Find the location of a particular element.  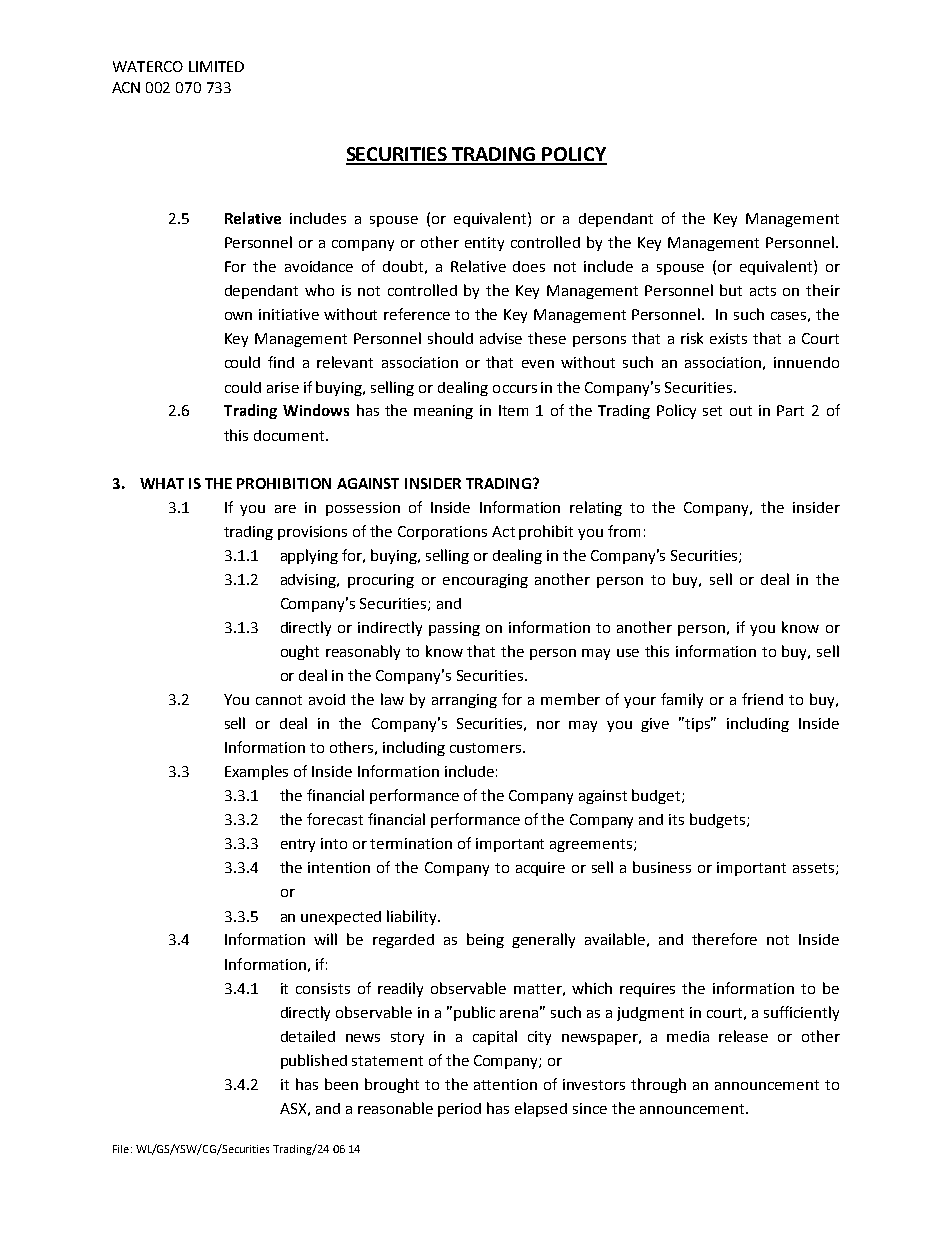

entity is located at coordinates (484, 244).
